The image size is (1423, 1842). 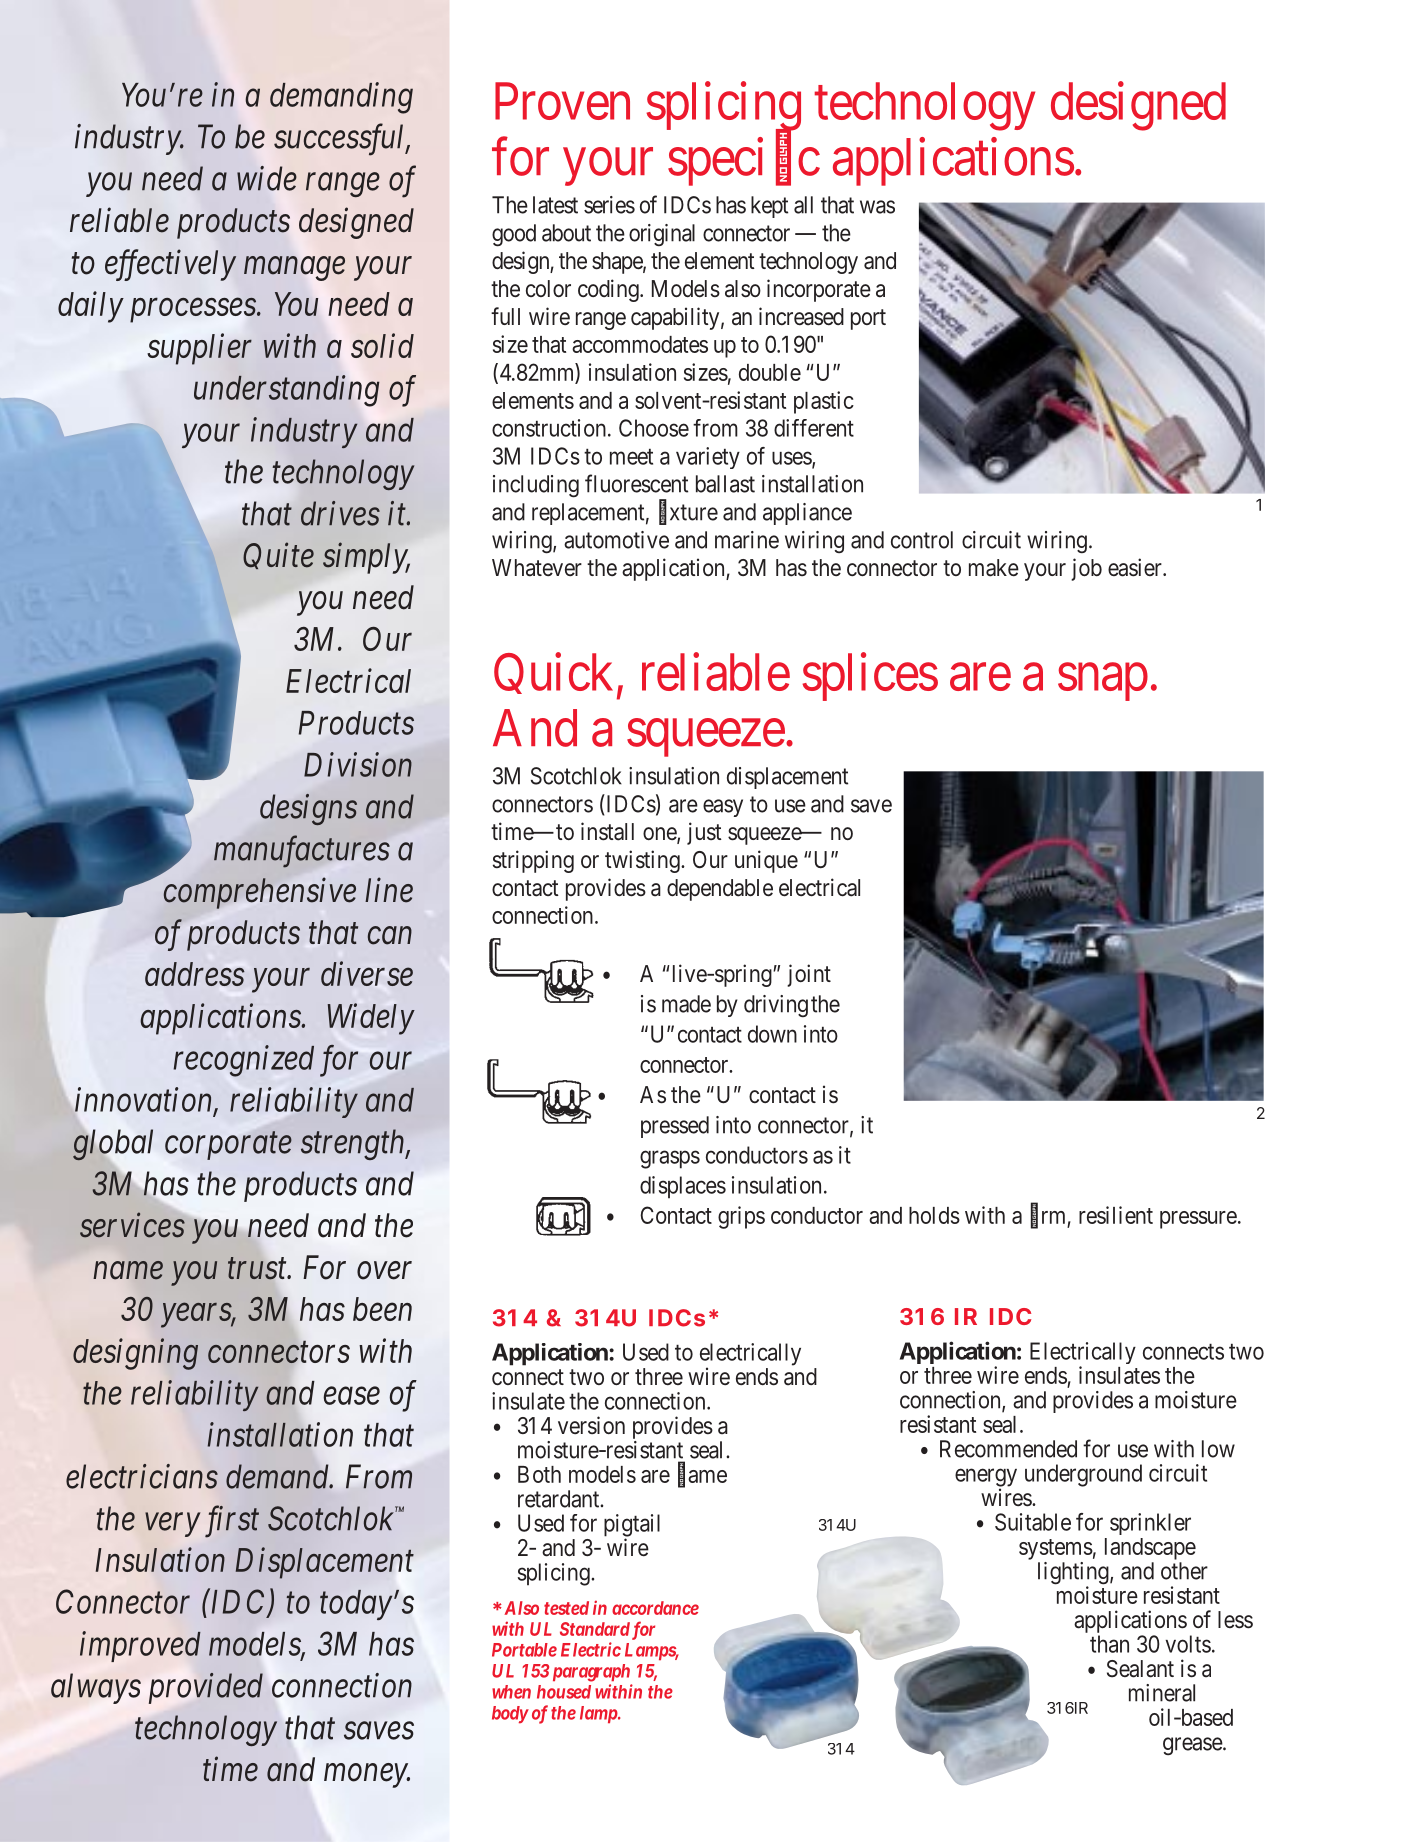 I want to click on recognized, so click(x=244, y=1061).
